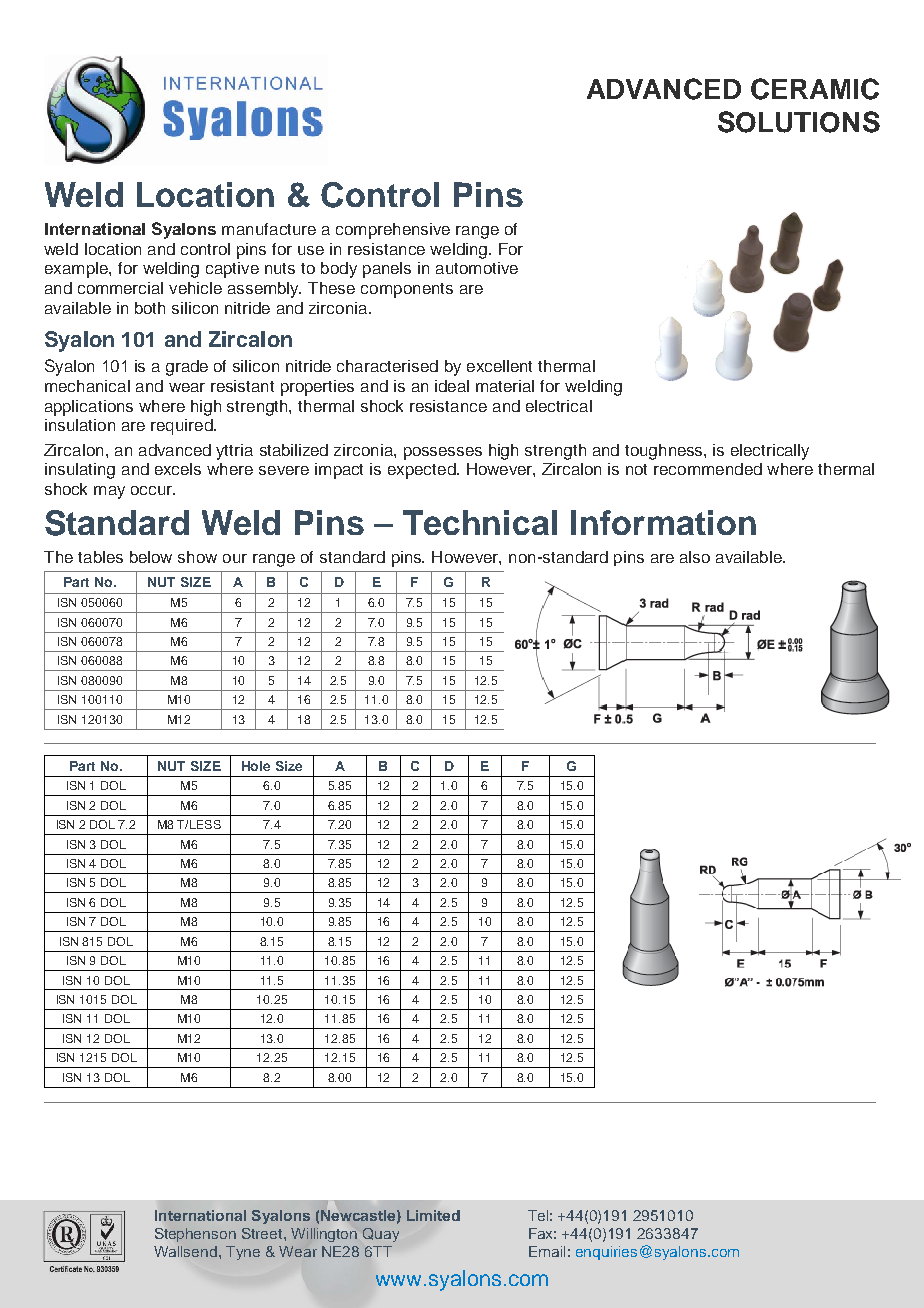 The height and width of the screenshot is (1308, 924). What do you see at coordinates (235, 558) in the screenshot?
I see `our` at bounding box center [235, 558].
